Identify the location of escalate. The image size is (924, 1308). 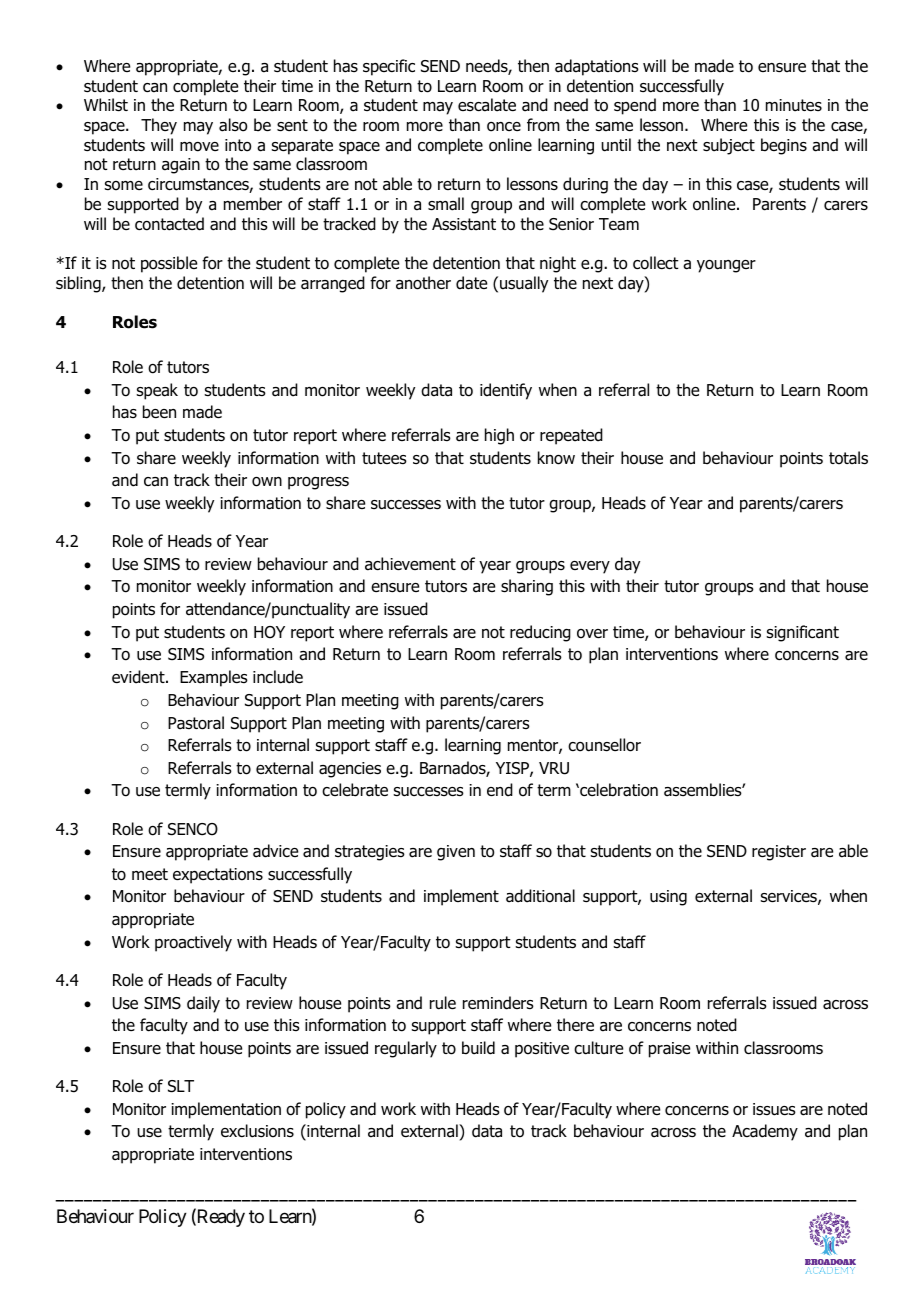
(487, 105).
